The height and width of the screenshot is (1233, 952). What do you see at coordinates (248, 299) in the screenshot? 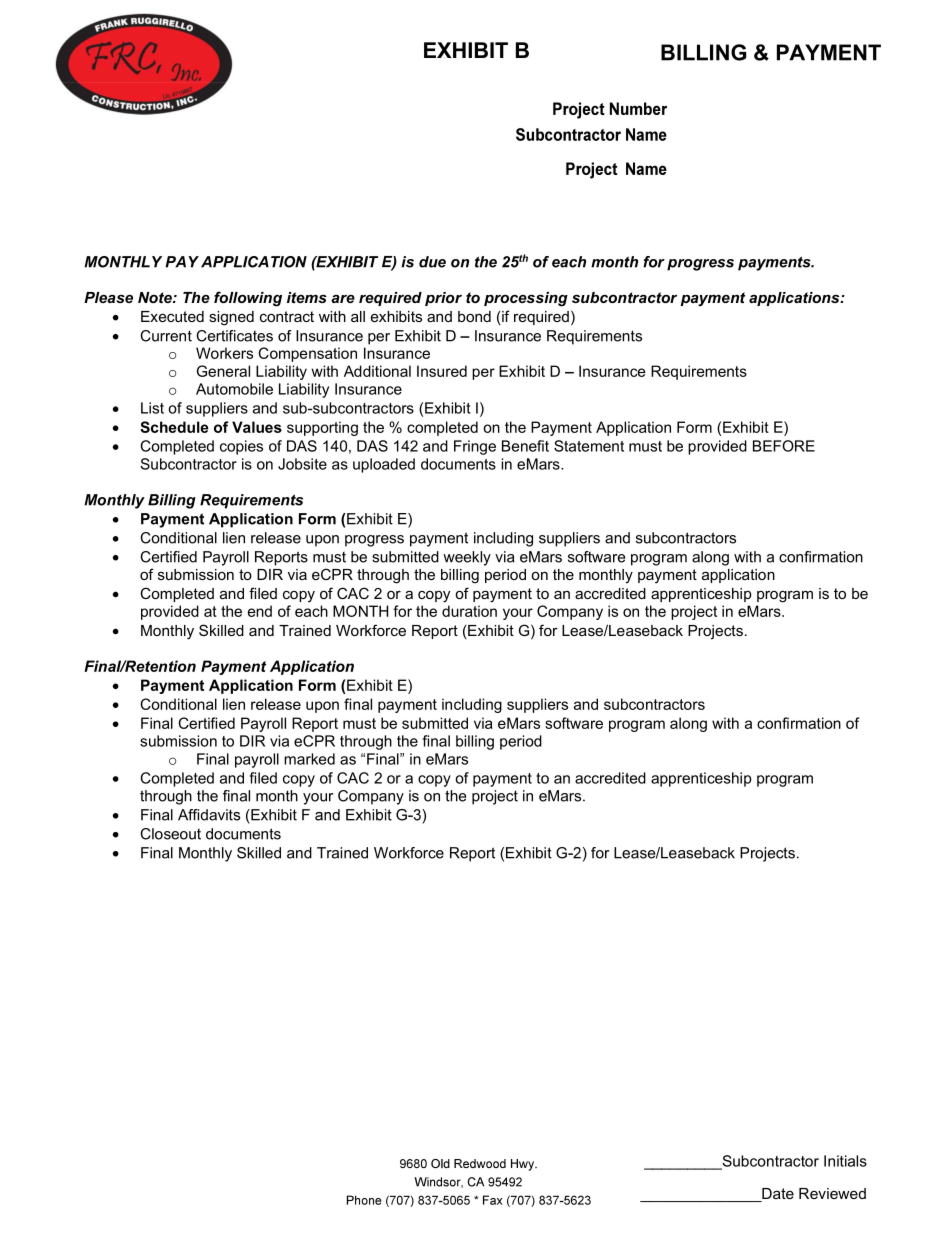
I see `following` at bounding box center [248, 299].
